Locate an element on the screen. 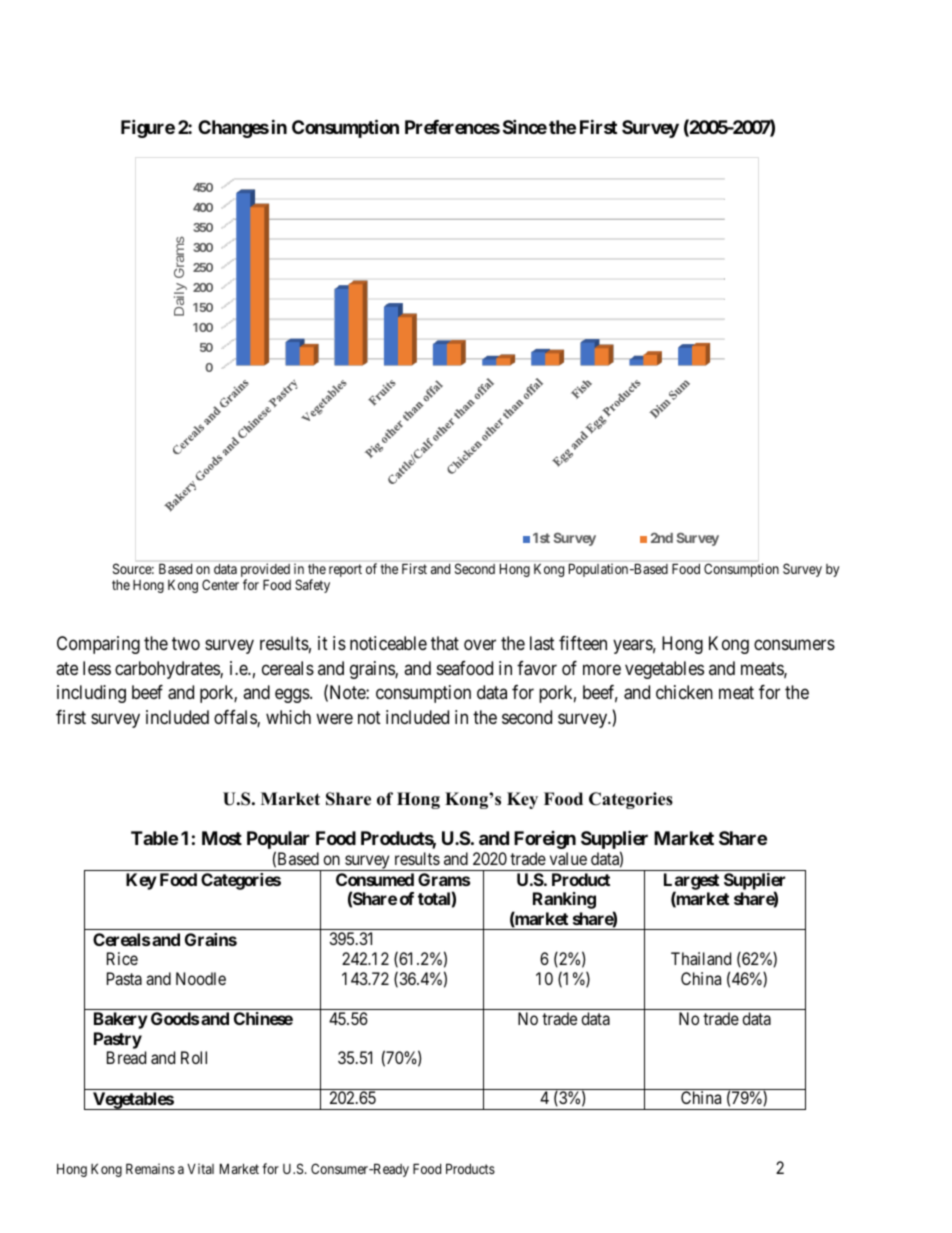  Consumed is located at coordinates (375, 879).
